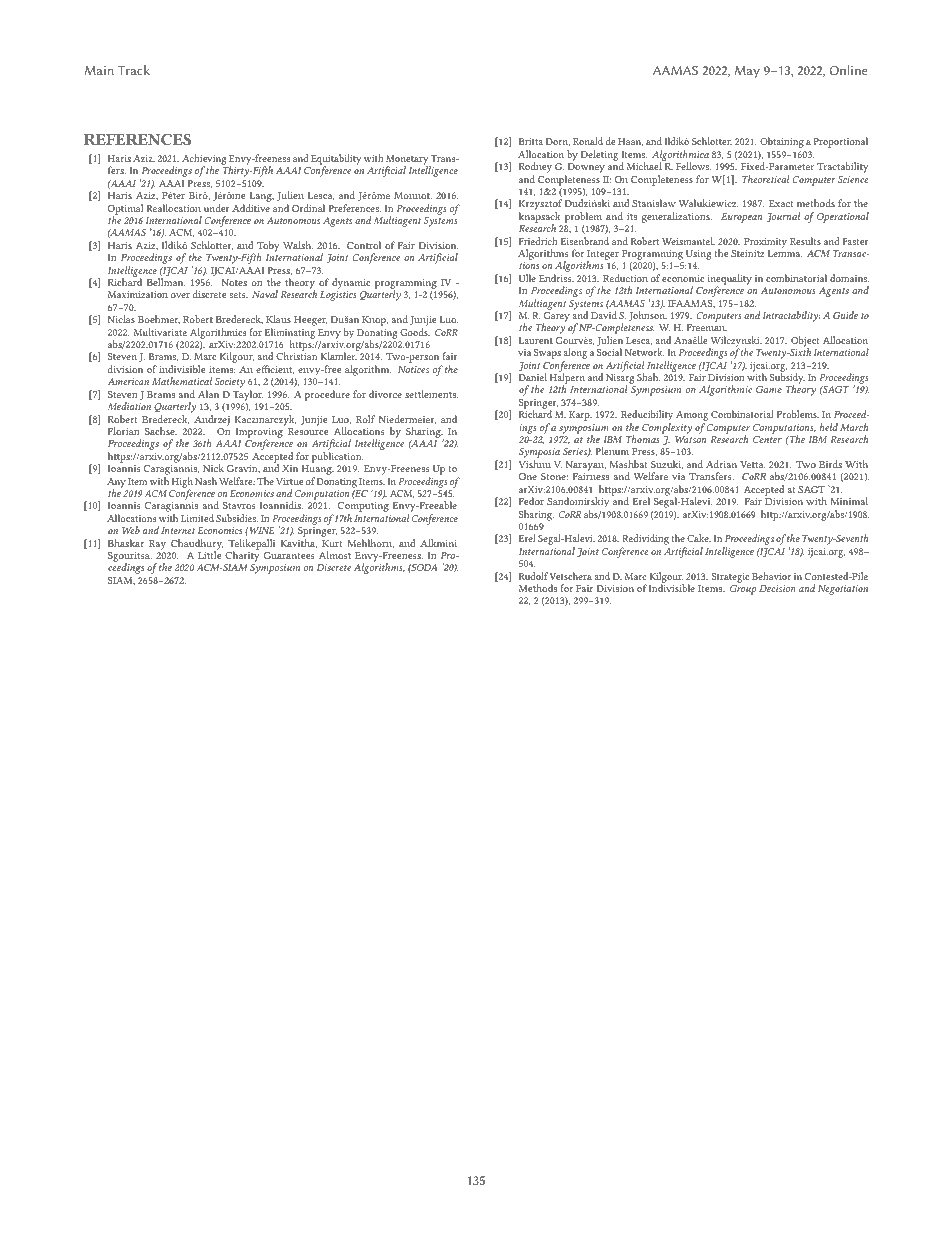 The width and height of the screenshot is (952, 1233). I want to click on Toby, so click(268, 247).
